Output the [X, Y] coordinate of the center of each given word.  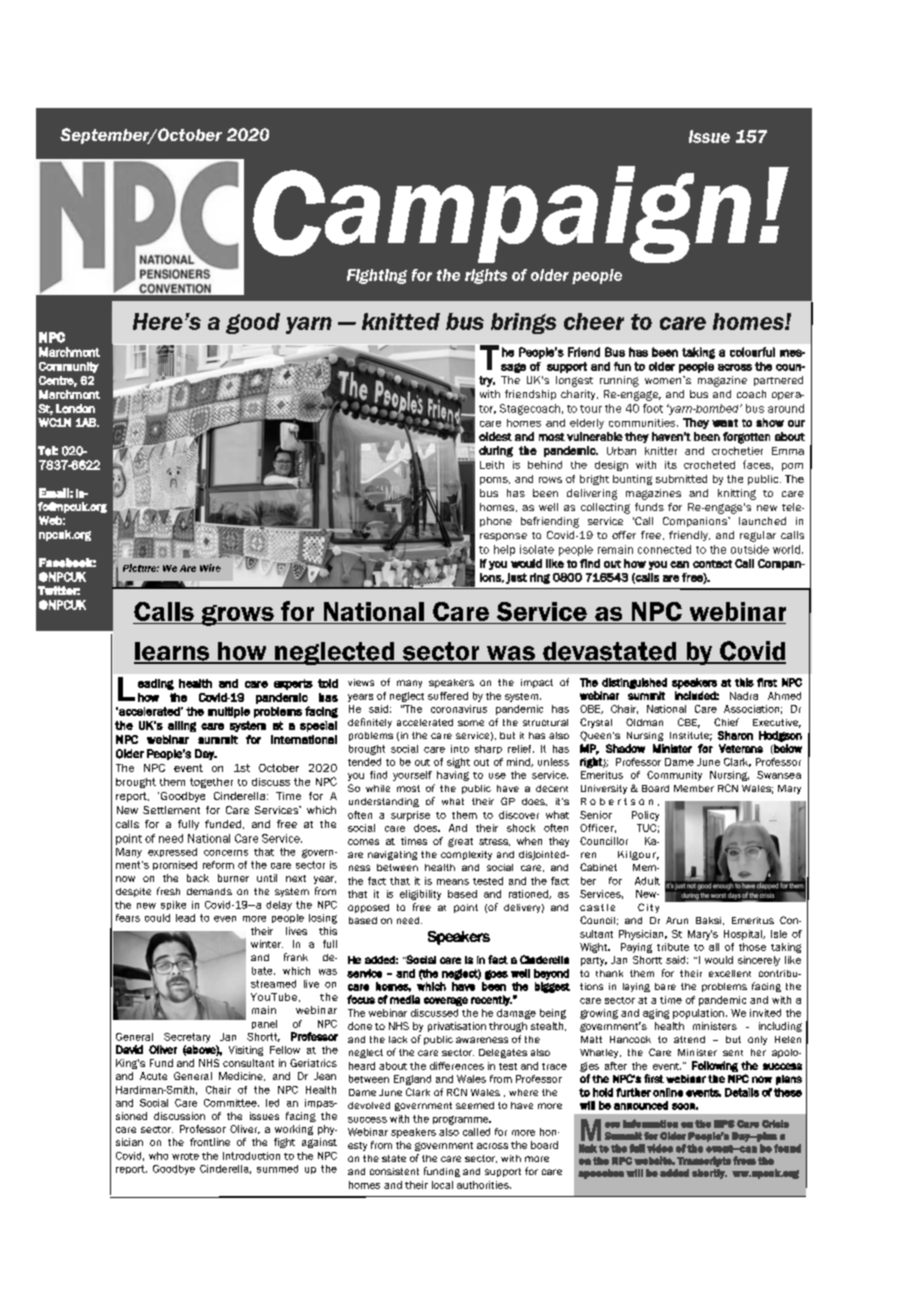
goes [496, 975]
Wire [210, 568]
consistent [394, 1171]
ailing [182, 726]
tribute [673, 947]
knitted [401, 321]
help [504, 550]
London [75, 409]
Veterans [741, 748]
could [157, 918]
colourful [752, 352]
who [158, 1156]
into [460, 749]
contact [712, 564]
